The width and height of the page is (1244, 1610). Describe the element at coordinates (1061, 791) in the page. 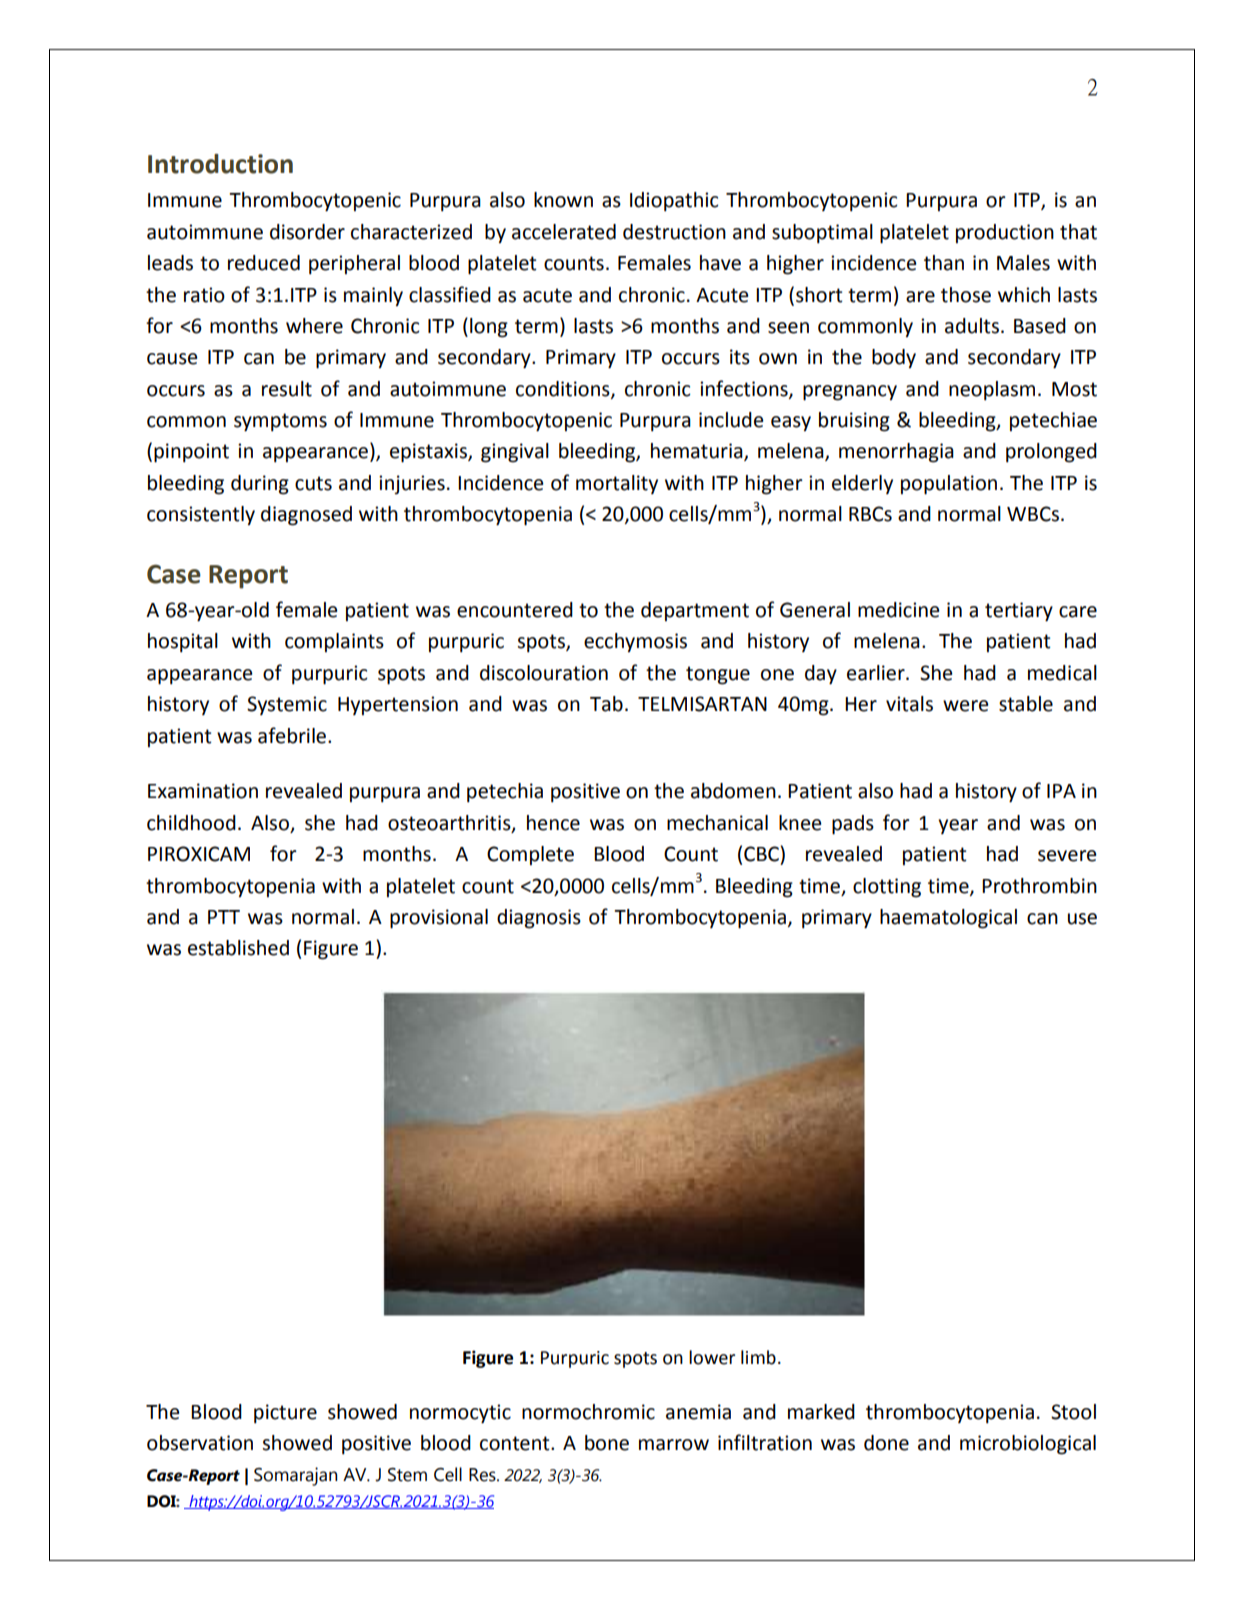

I see `IPA` at that location.
